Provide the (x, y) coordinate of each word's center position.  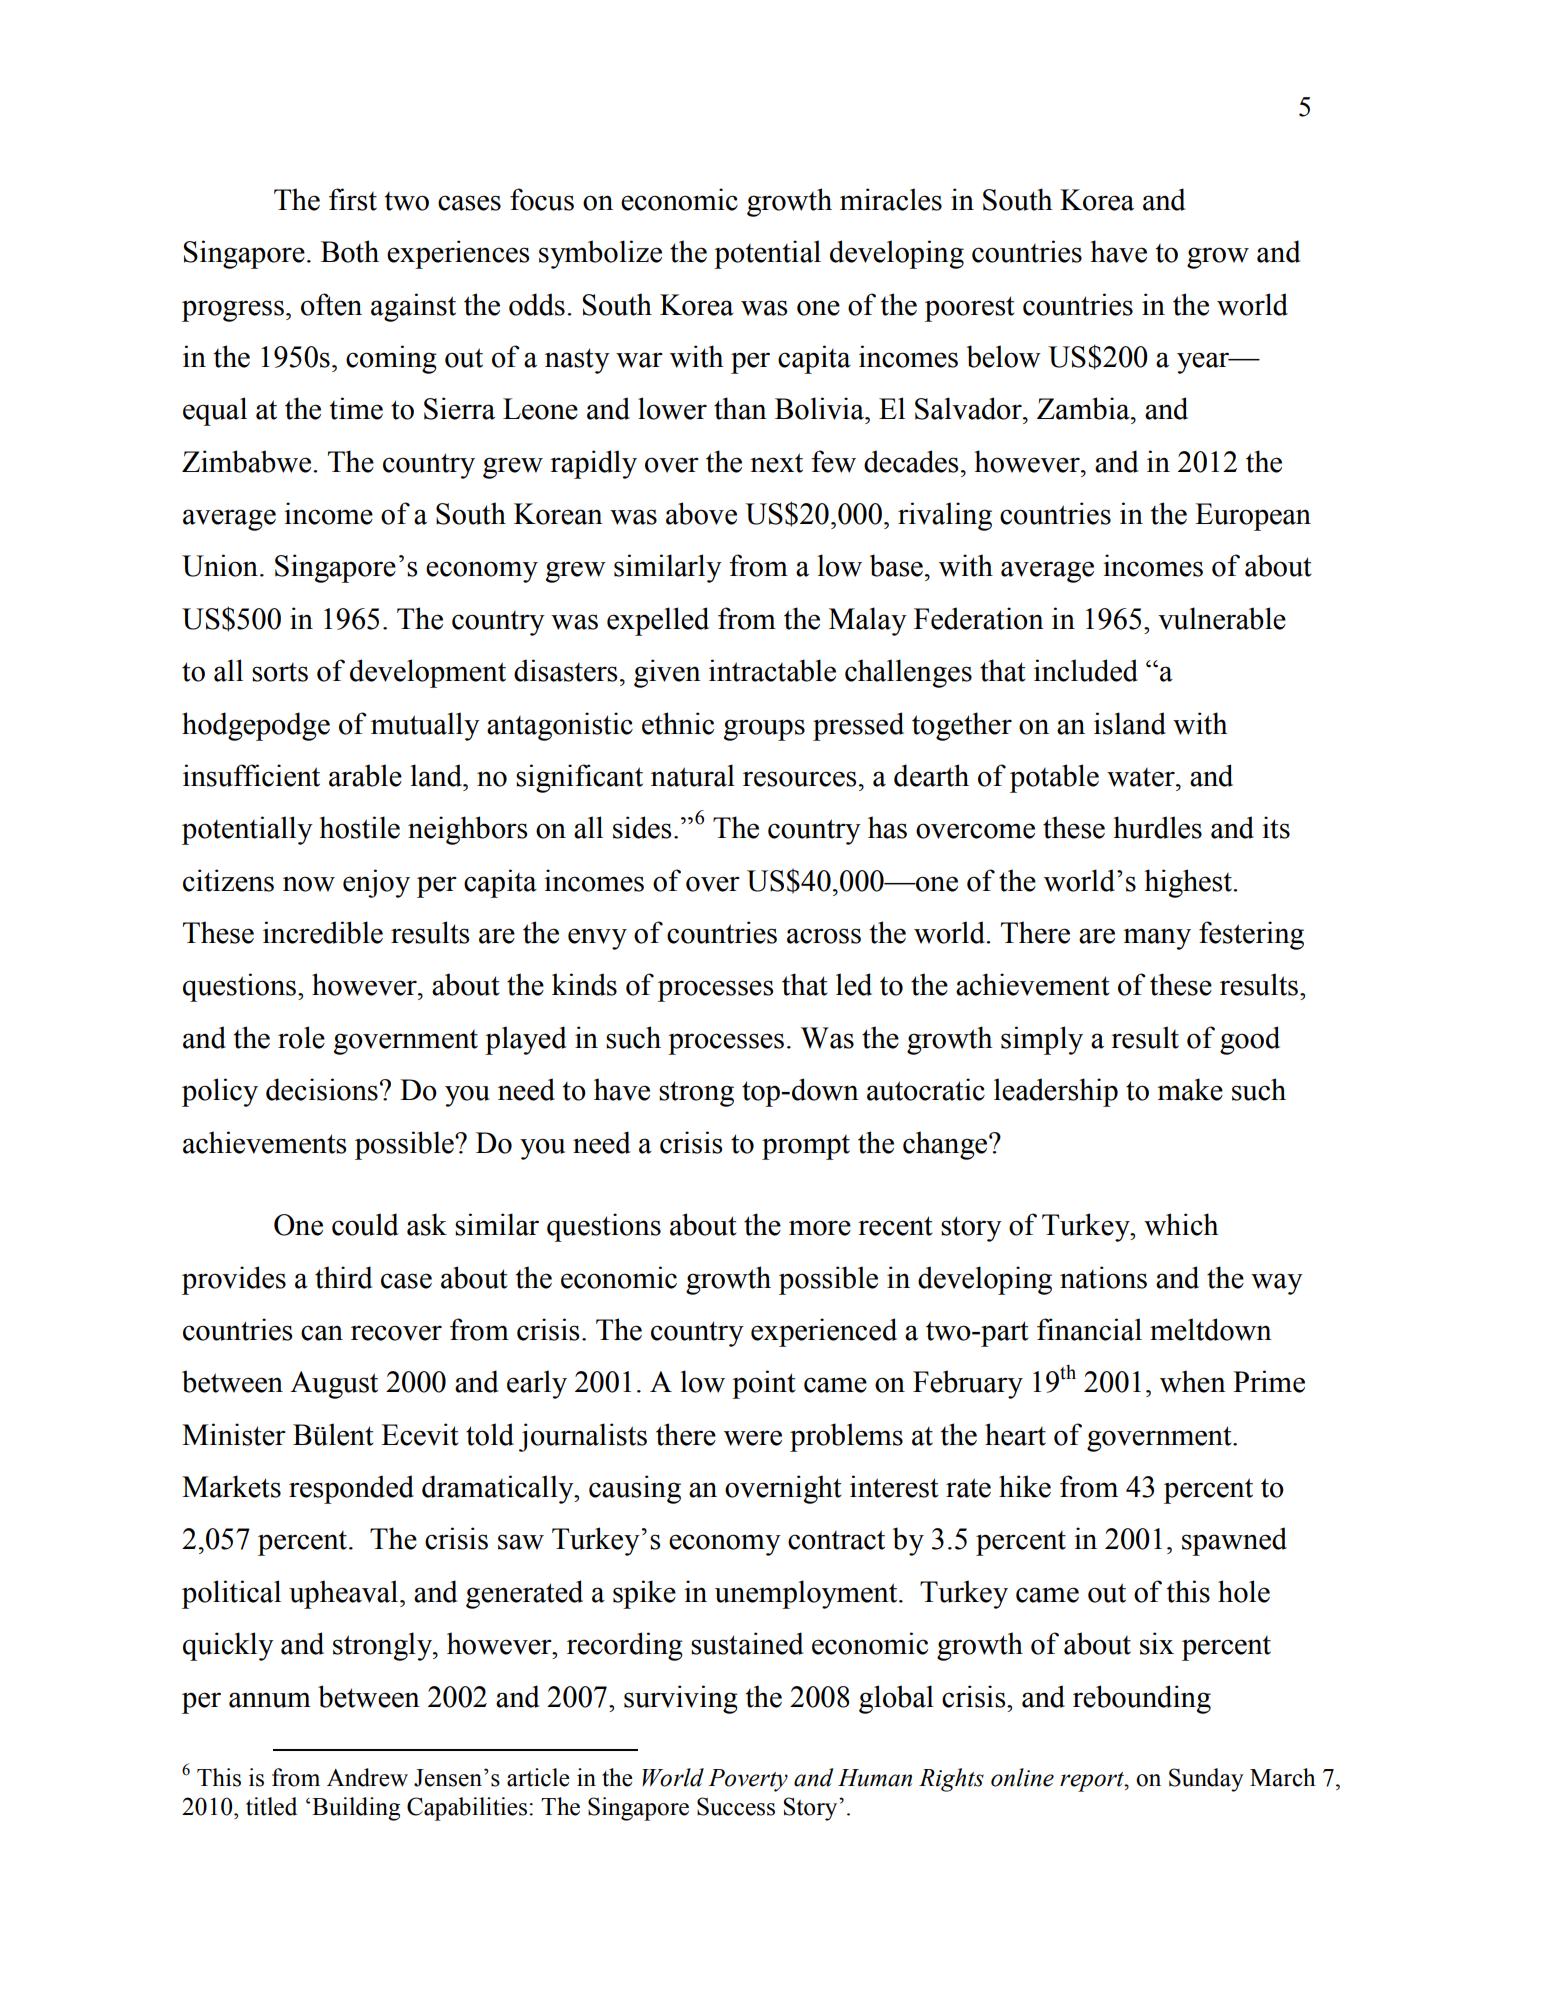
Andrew (367, 1777)
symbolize (600, 254)
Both (350, 251)
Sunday (1206, 1780)
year (1204, 363)
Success (736, 1806)
